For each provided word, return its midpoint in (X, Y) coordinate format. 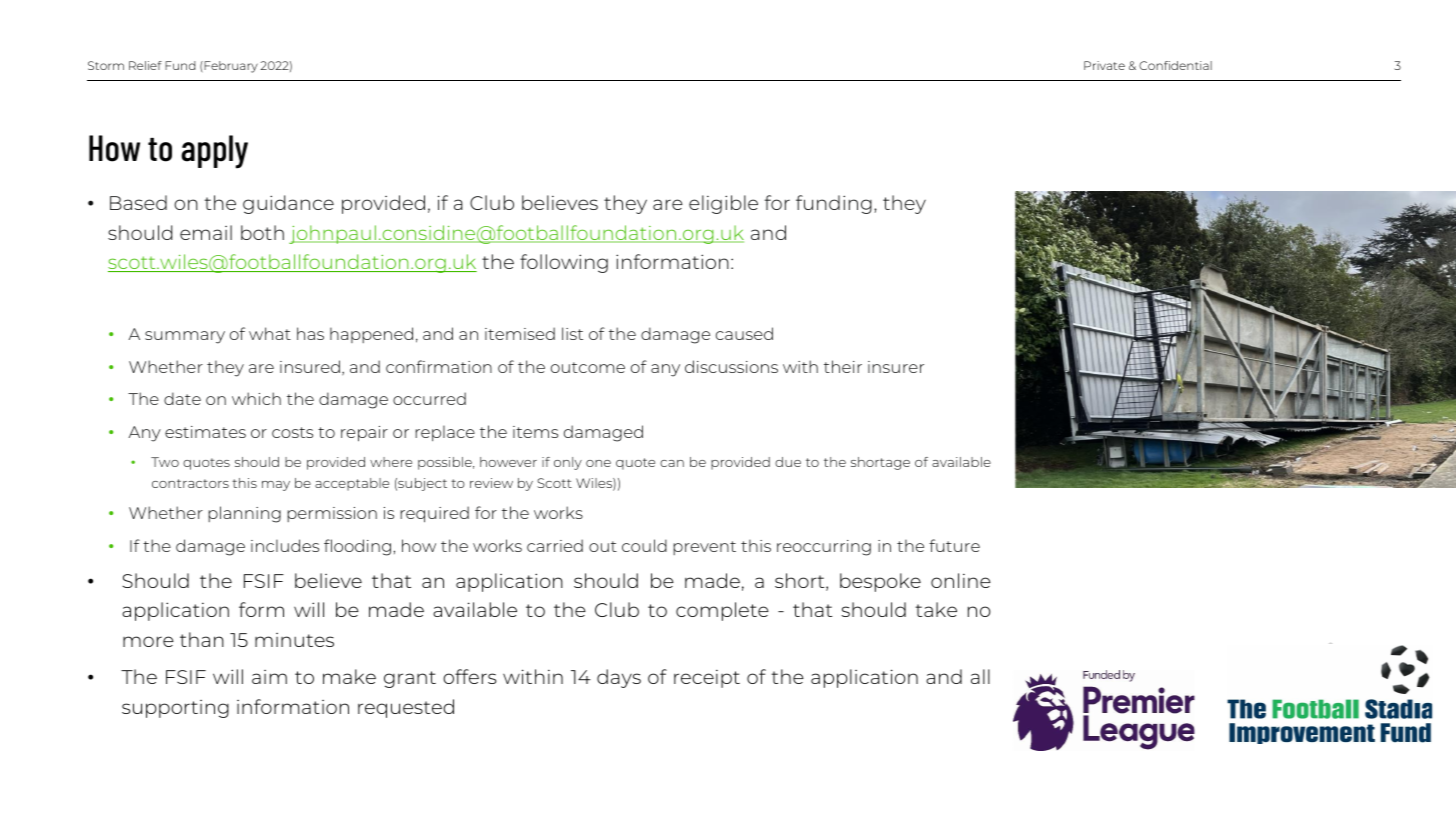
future (954, 545)
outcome (588, 367)
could (644, 545)
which (256, 398)
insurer (896, 367)
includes (285, 545)
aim (269, 677)
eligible (723, 204)
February (231, 67)
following (564, 263)
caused (744, 333)
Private (1104, 65)
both (262, 232)
